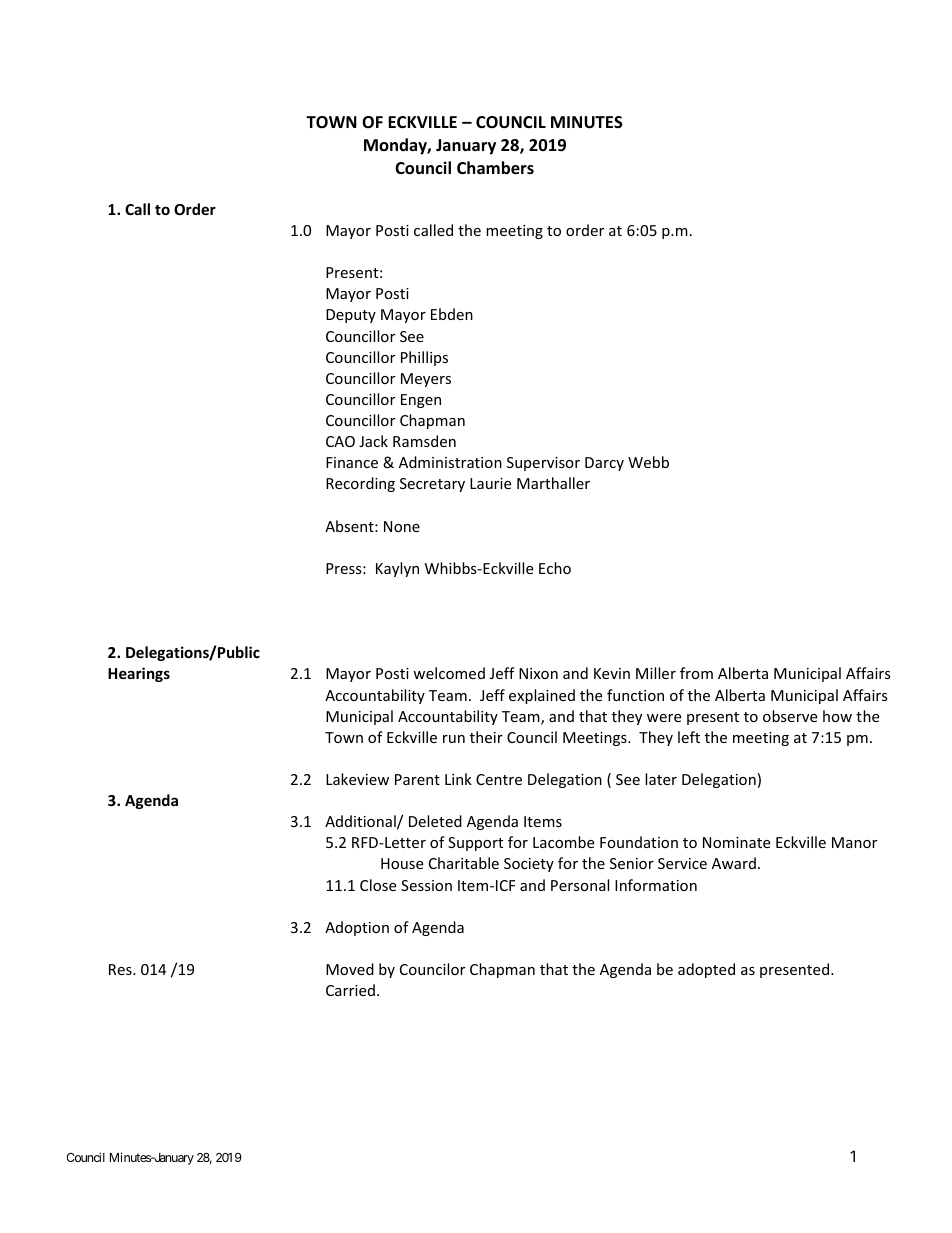  What do you see at coordinates (340, 441) in the screenshot?
I see `CAO` at bounding box center [340, 441].
